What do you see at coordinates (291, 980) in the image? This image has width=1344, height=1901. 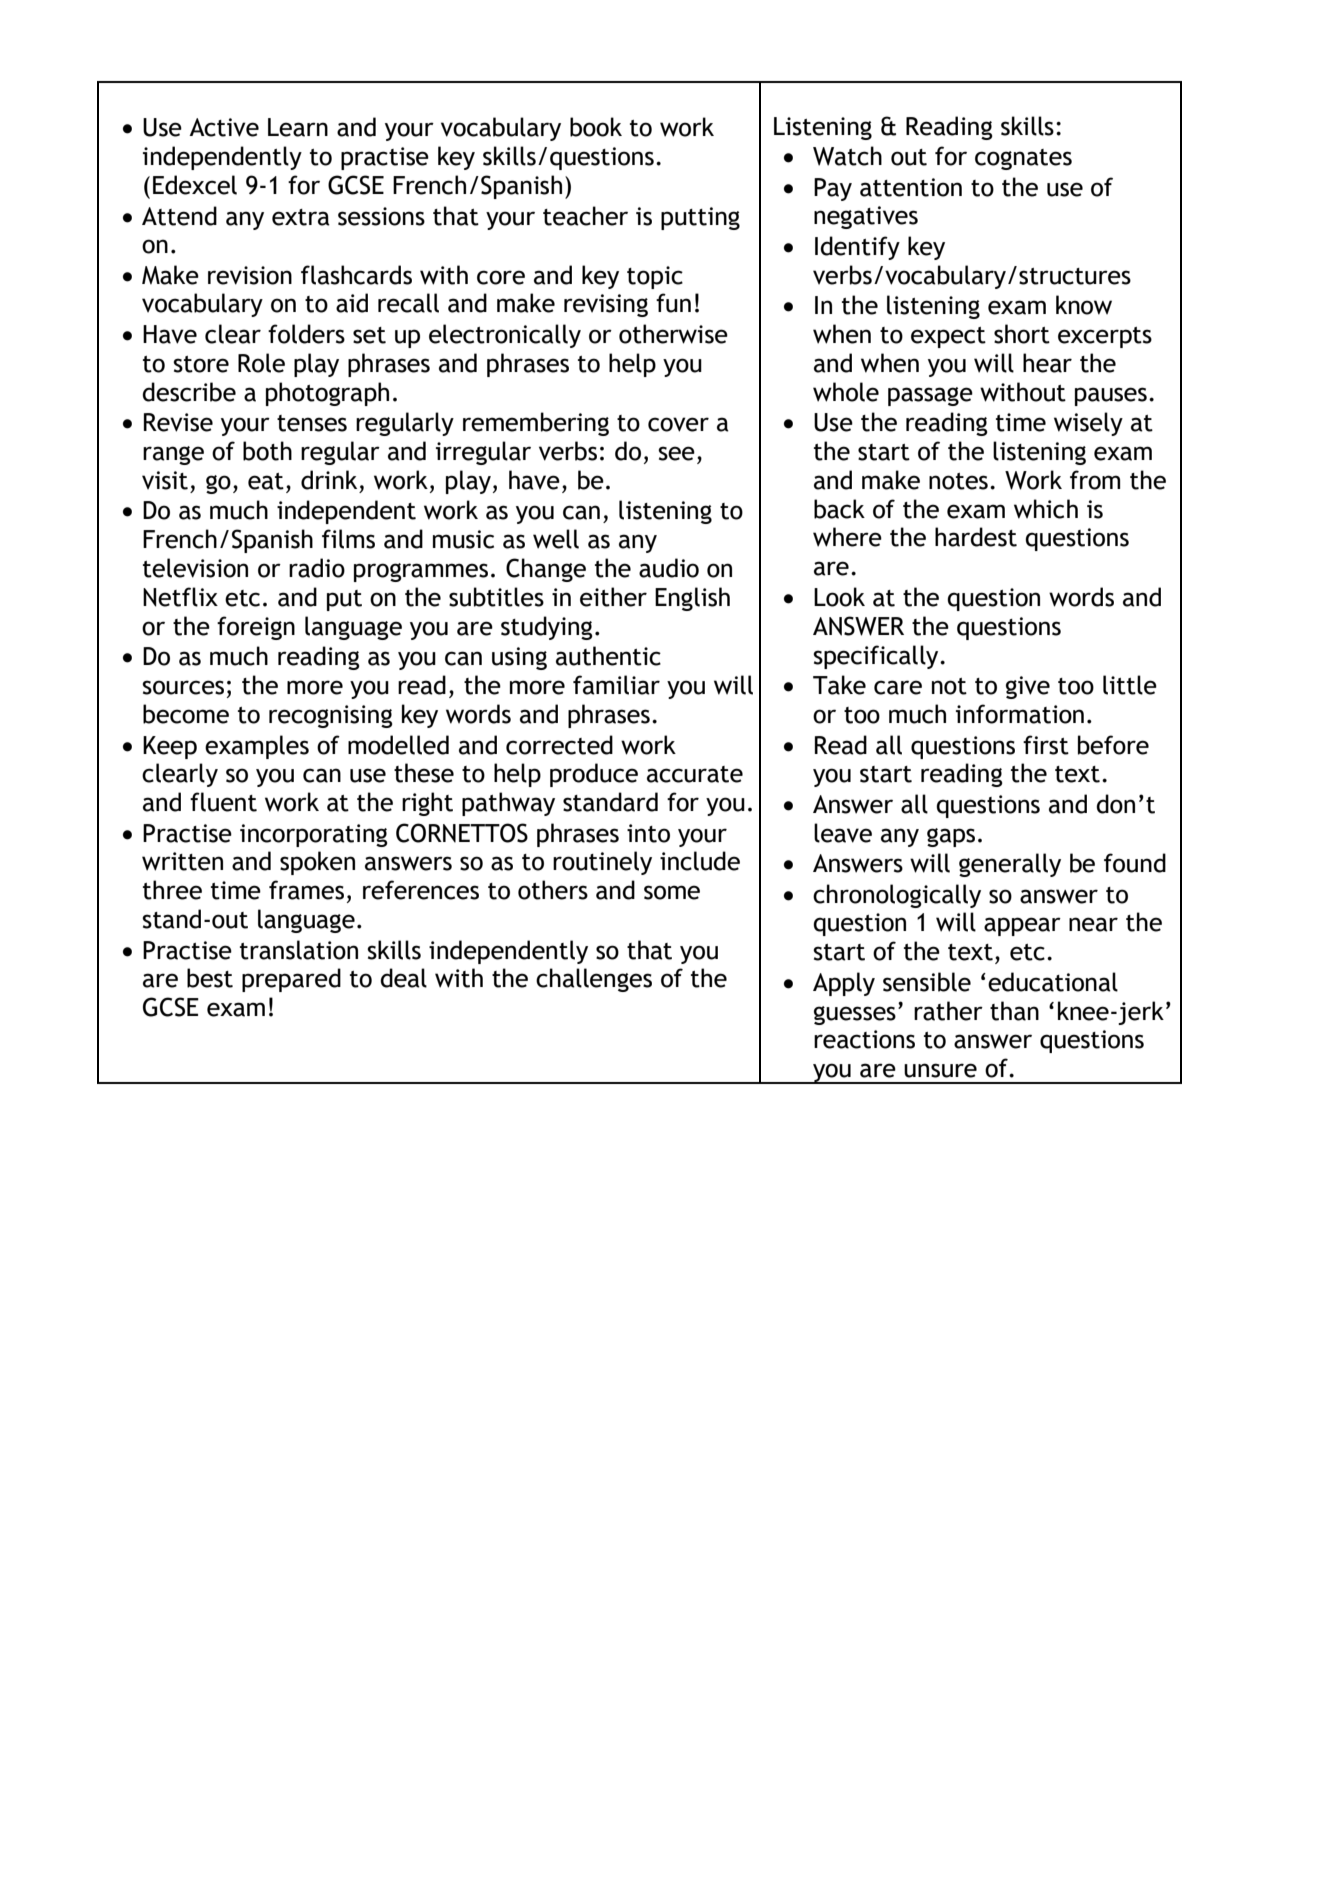 I see `prepared` at bounding box center [291, 980].
